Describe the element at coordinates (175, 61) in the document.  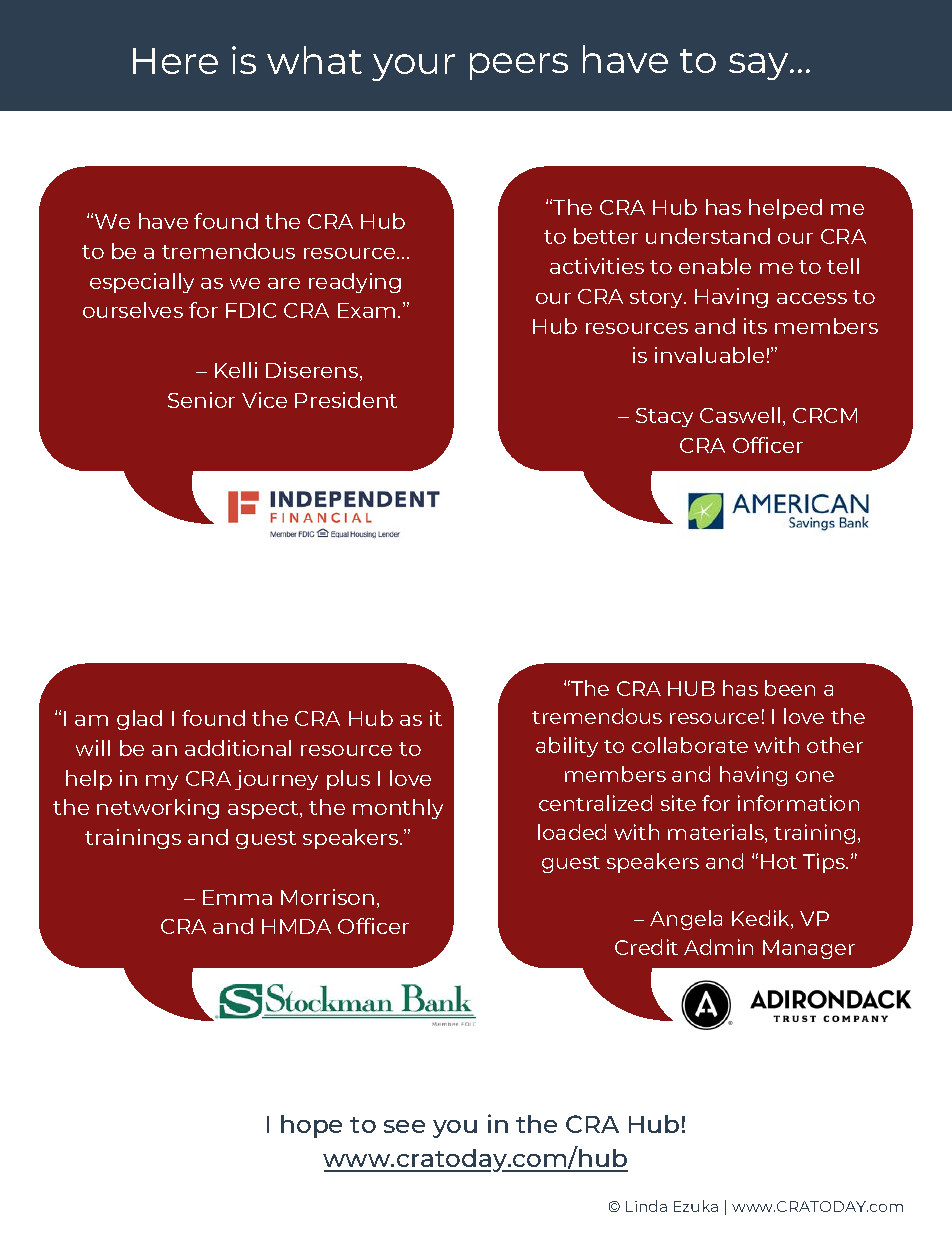
I see `Here` at that location.
